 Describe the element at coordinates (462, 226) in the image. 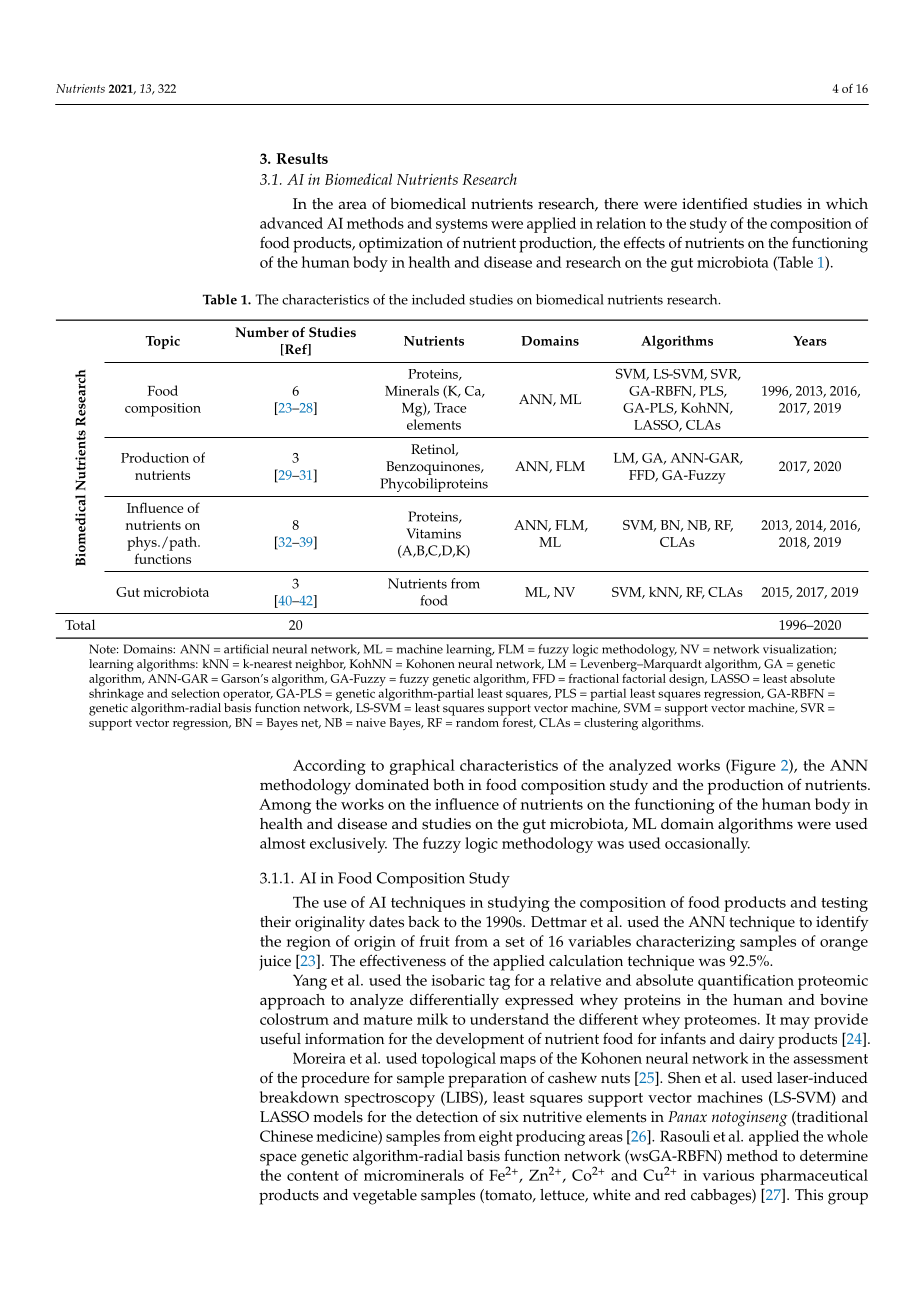

I see `systems` at that location.
